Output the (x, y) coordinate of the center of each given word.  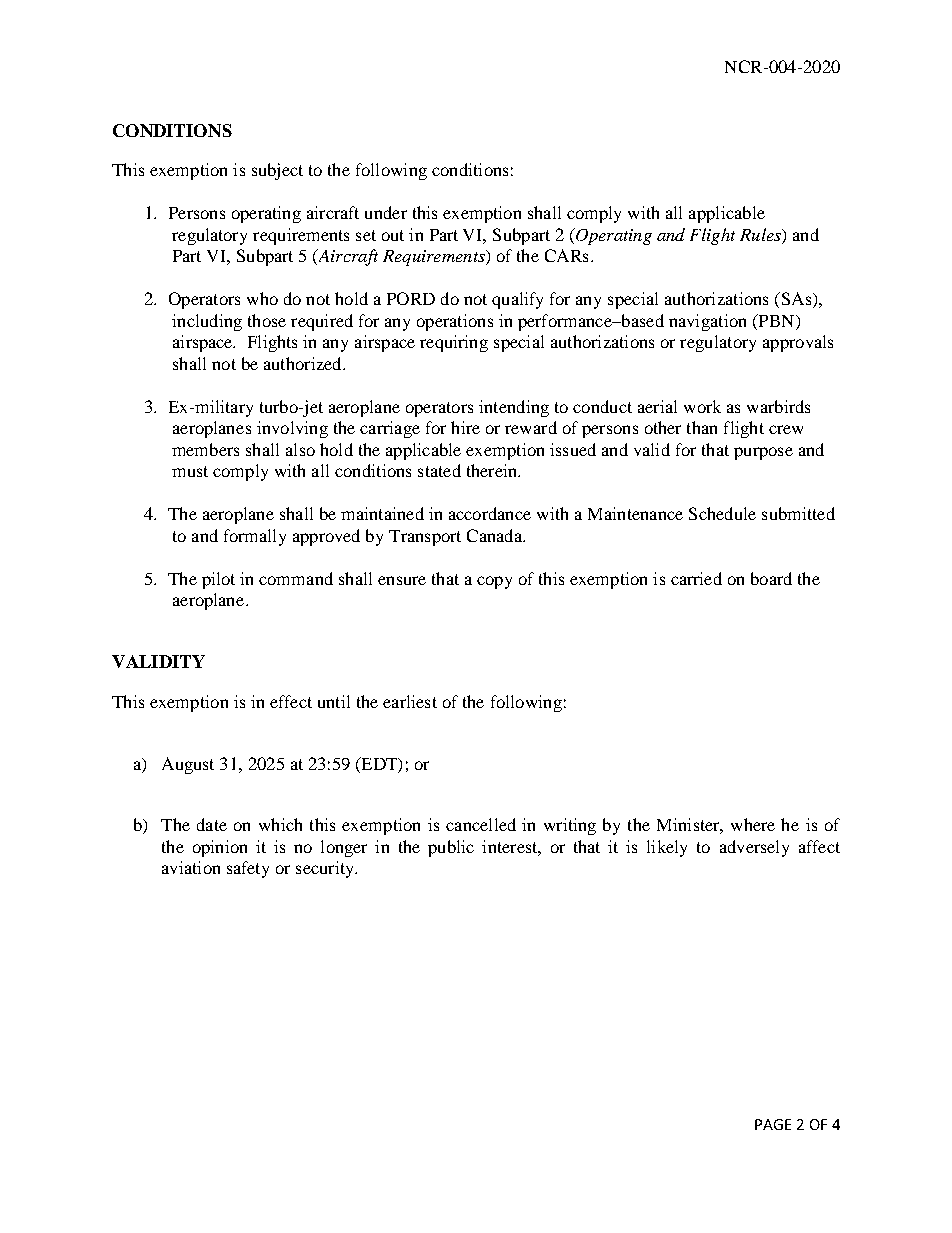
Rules (761, 236)
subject (277, 171)
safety (248, 869)
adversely (754, 848)
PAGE (773, 1124)
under (386, 212)
